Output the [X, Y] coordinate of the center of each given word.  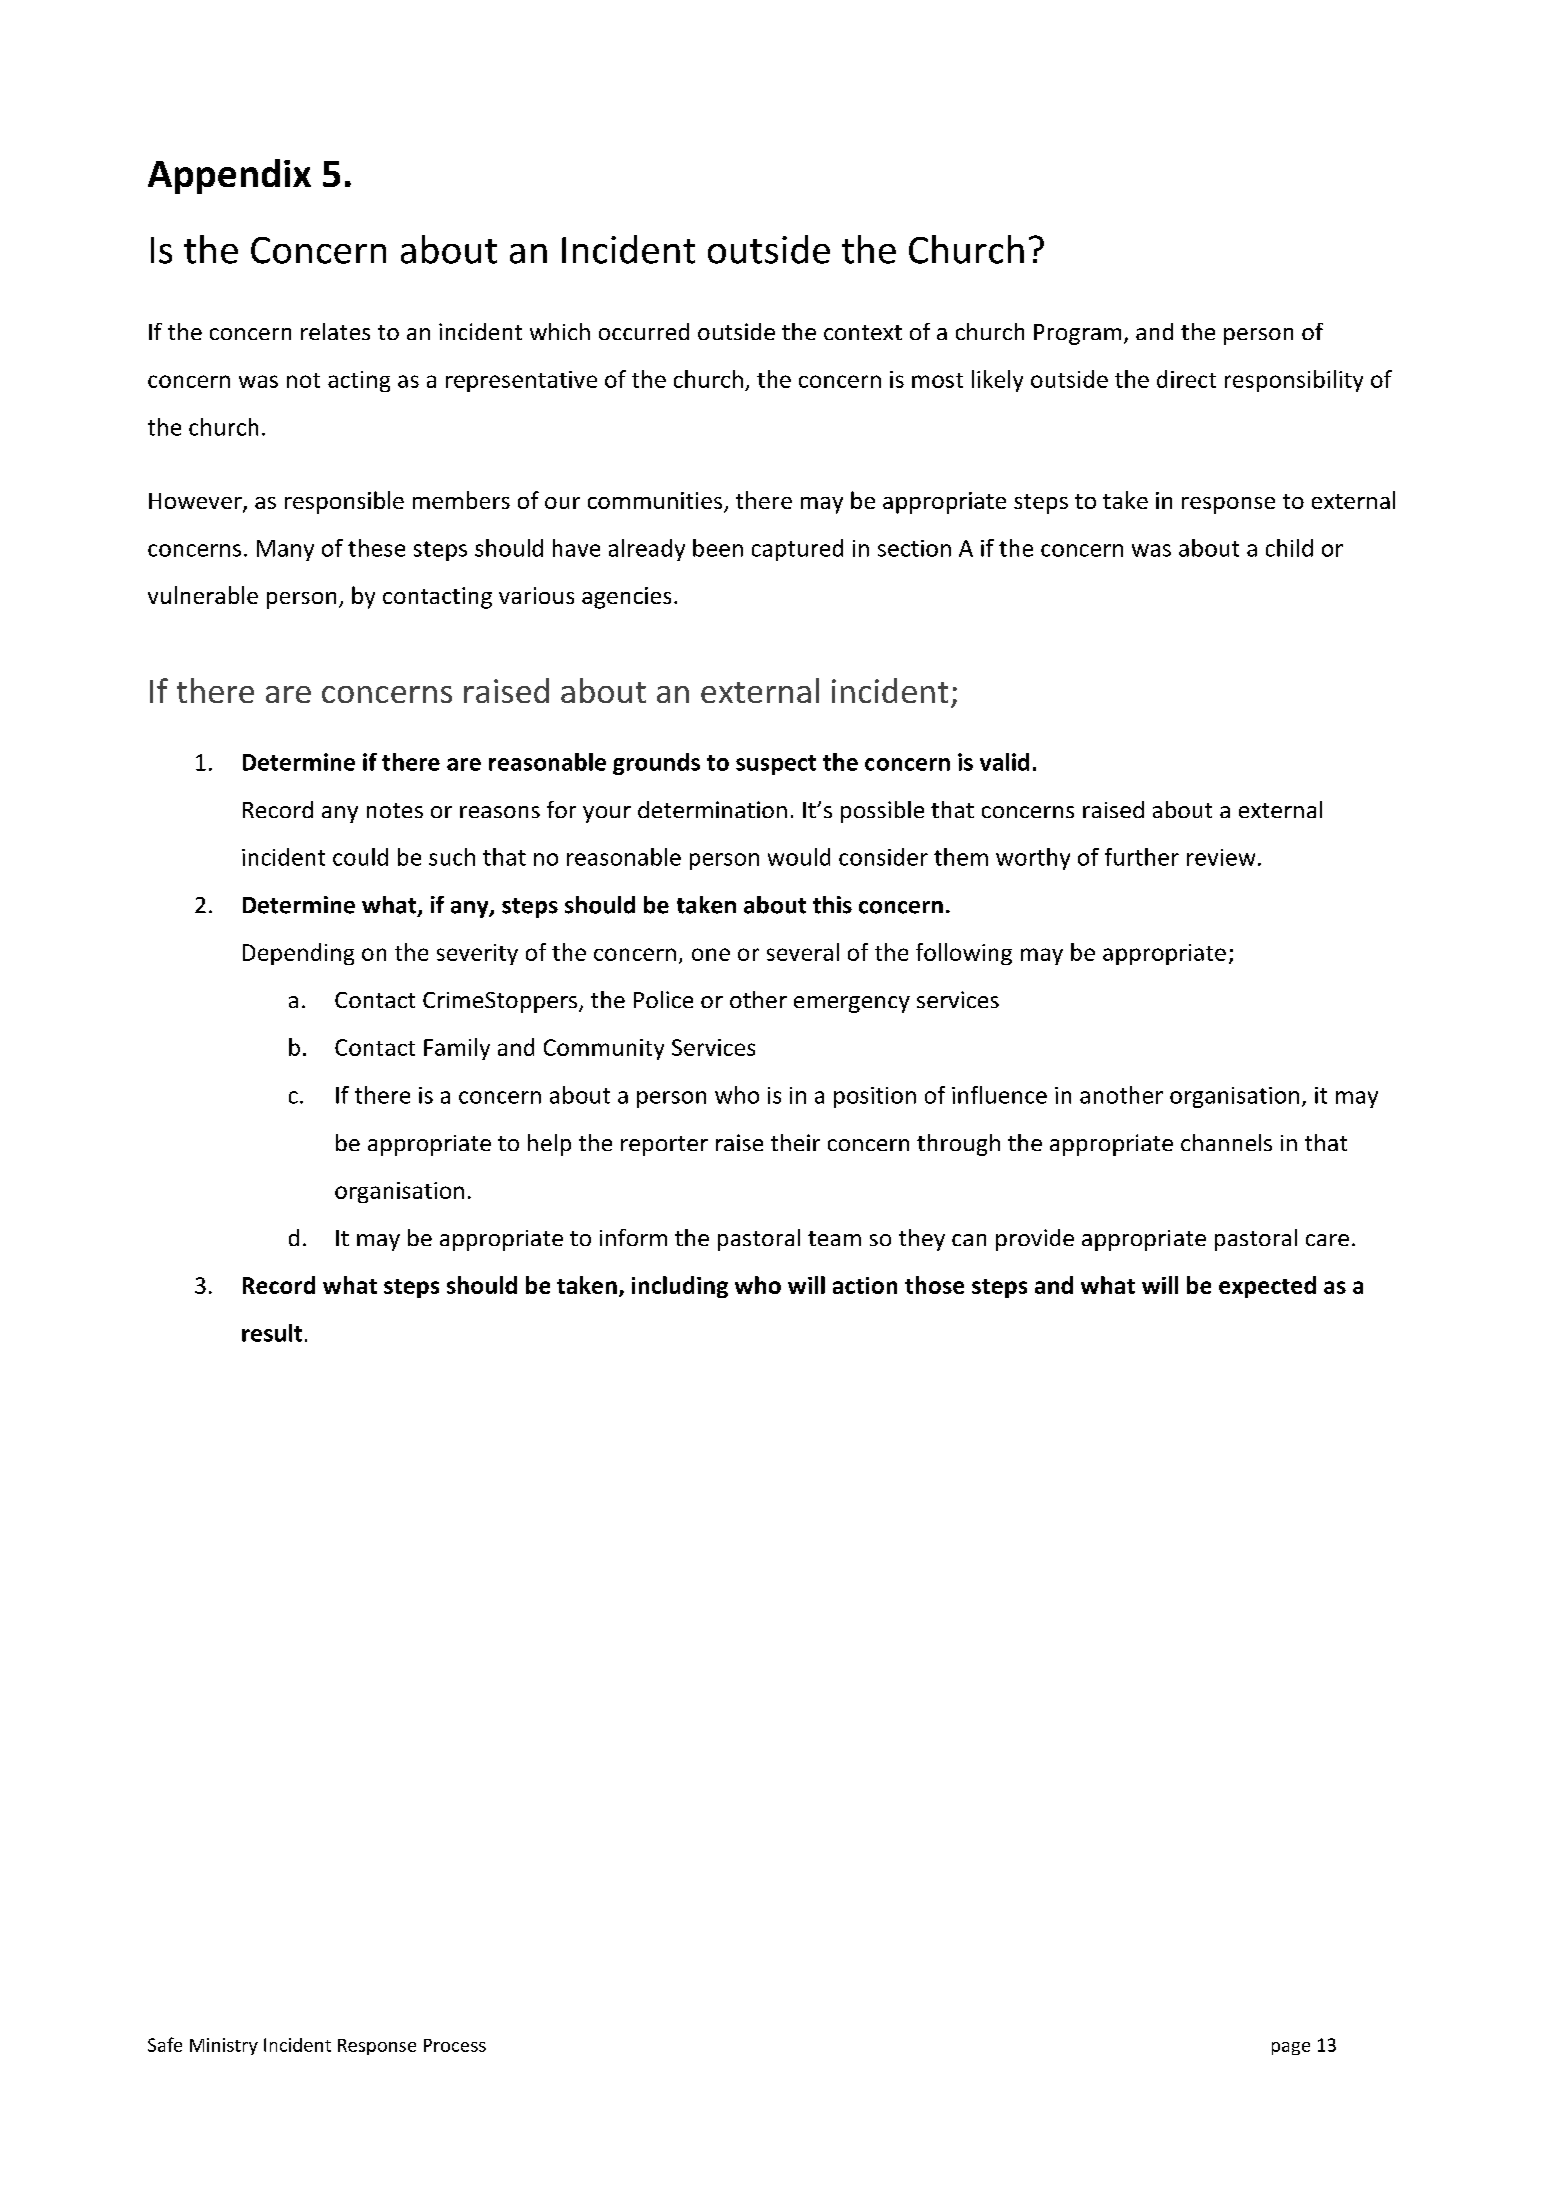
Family [457, 1049]
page [1291, 2048]
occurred [644, 331]
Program [1077, 334]
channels [1226, 1142]
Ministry [224, 2046]
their [795, 1142]
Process [455, 2045]
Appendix [229, 176]
